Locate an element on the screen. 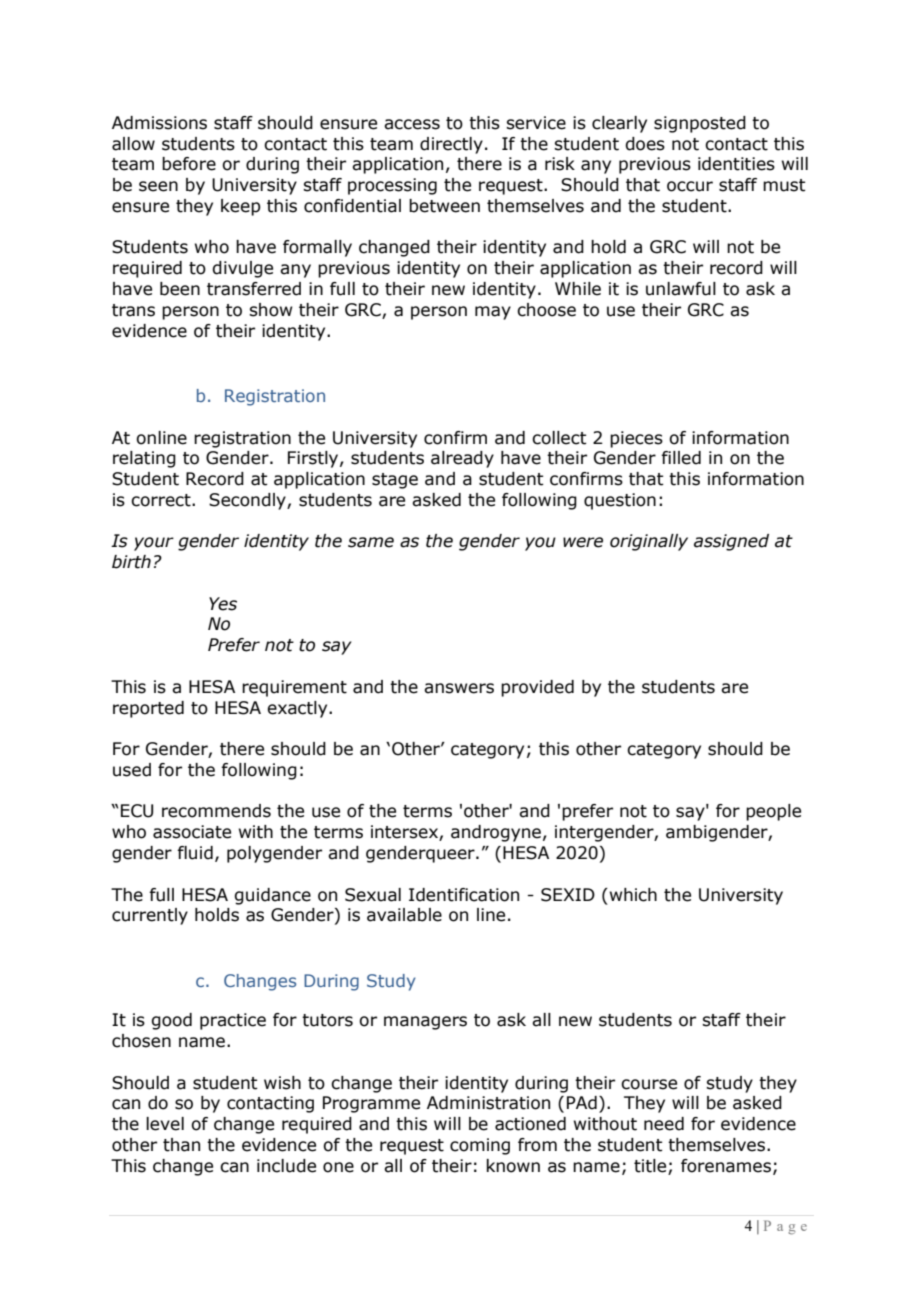 The height and width of the screenshot is (1308, 924). directly is located at coordinates (451, 145).
